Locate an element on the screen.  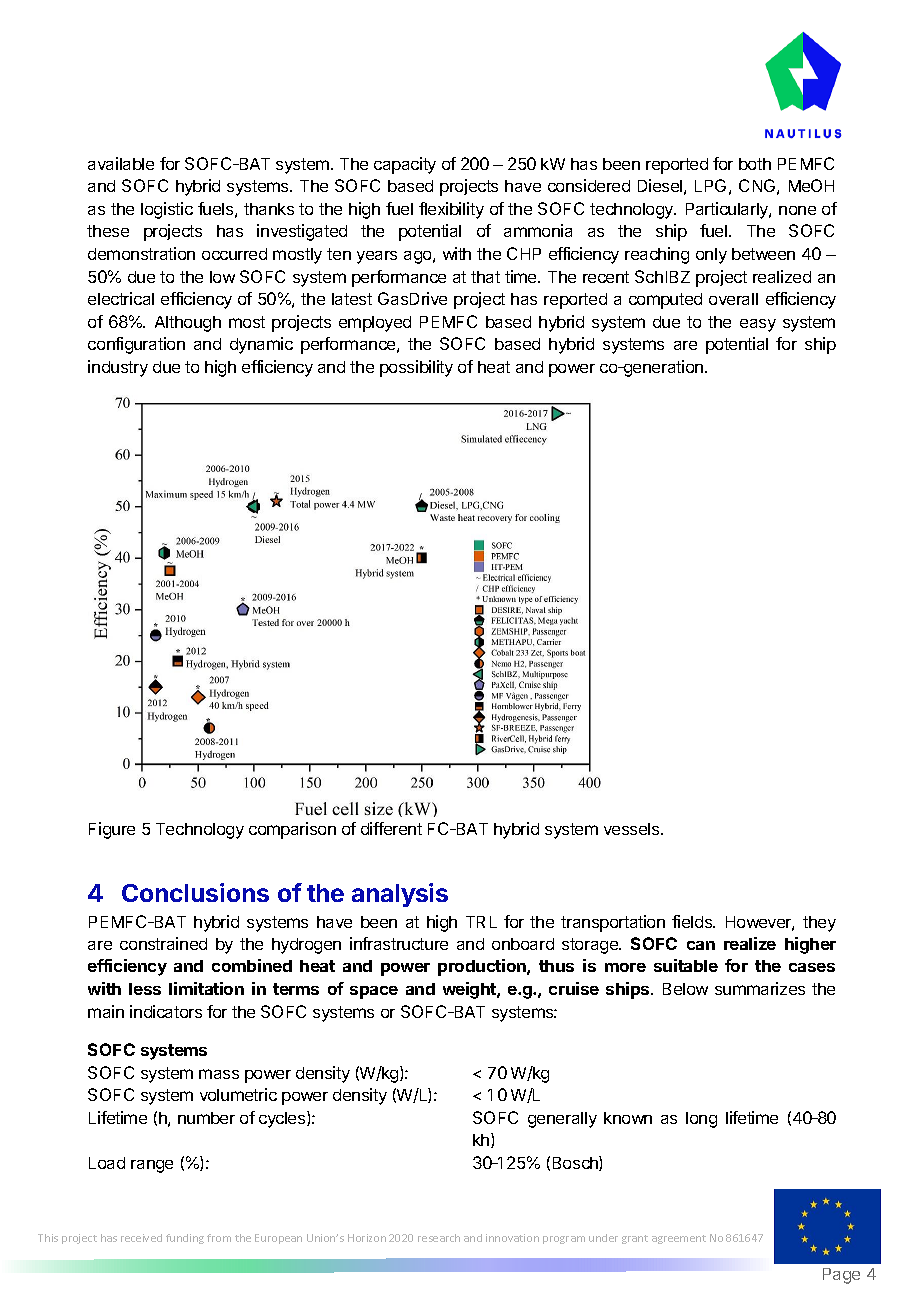
industry is located at coordinates (118, 368).
